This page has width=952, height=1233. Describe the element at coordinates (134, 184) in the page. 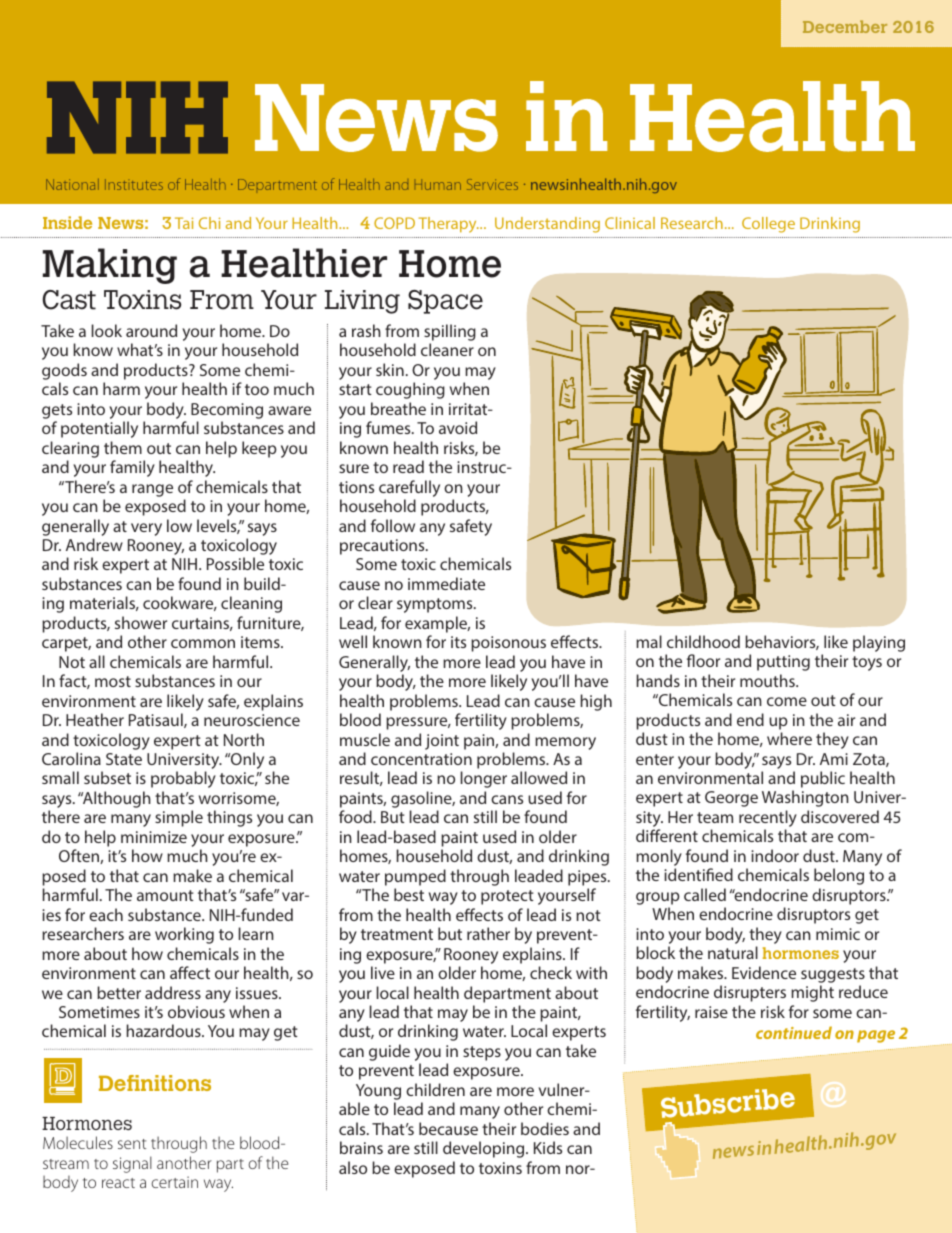

I see `Institutes` at that location.
